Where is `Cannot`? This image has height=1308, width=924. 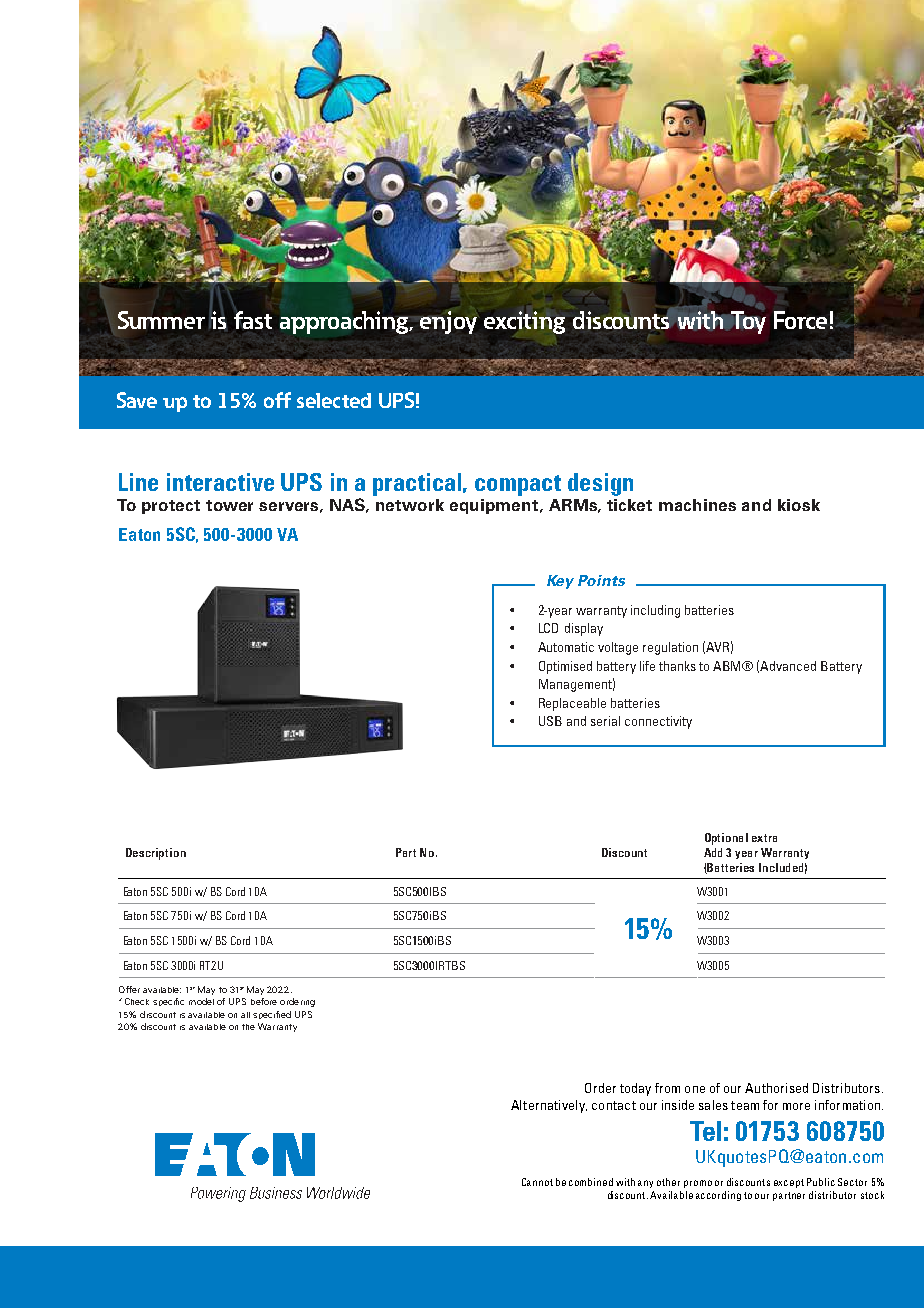
Cannot is located at coordinates (537, 1182).
